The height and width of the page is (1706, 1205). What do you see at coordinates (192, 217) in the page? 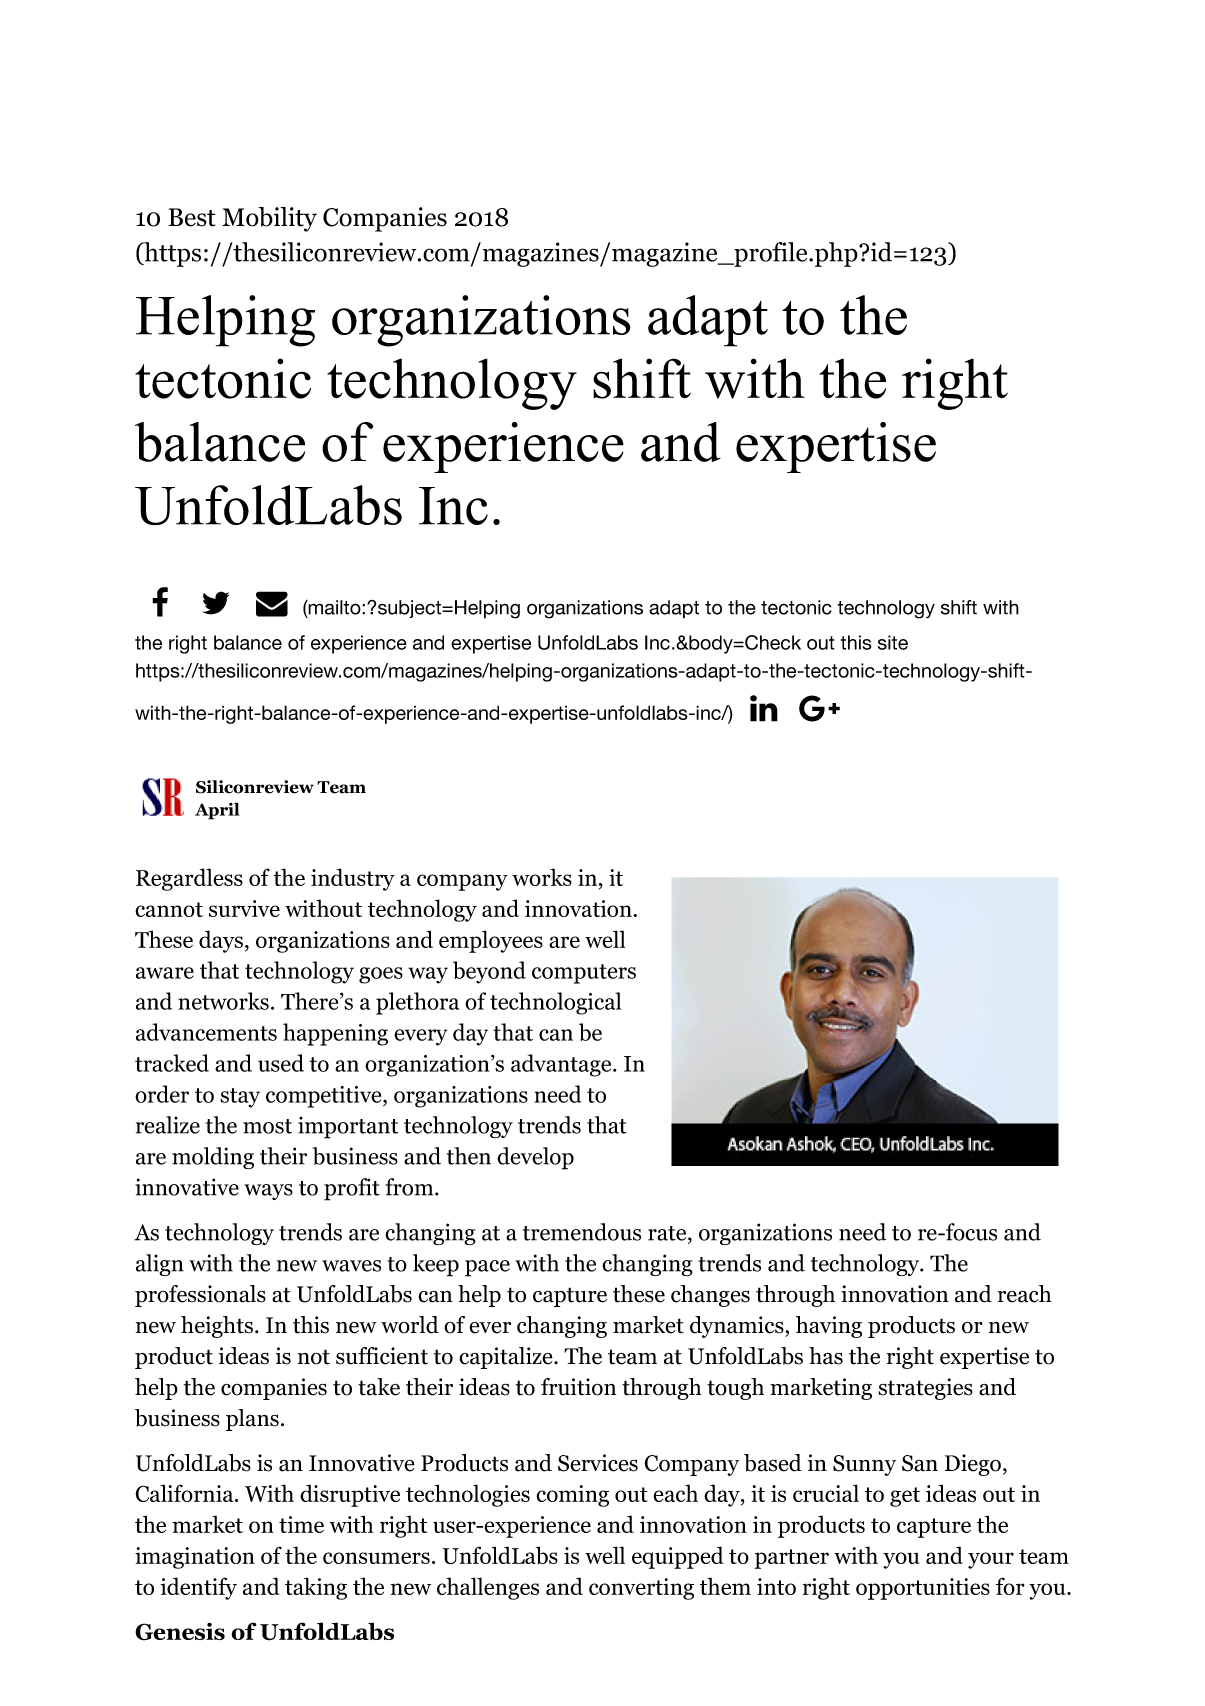
I see `Best` at bounding box center [192, 217].
